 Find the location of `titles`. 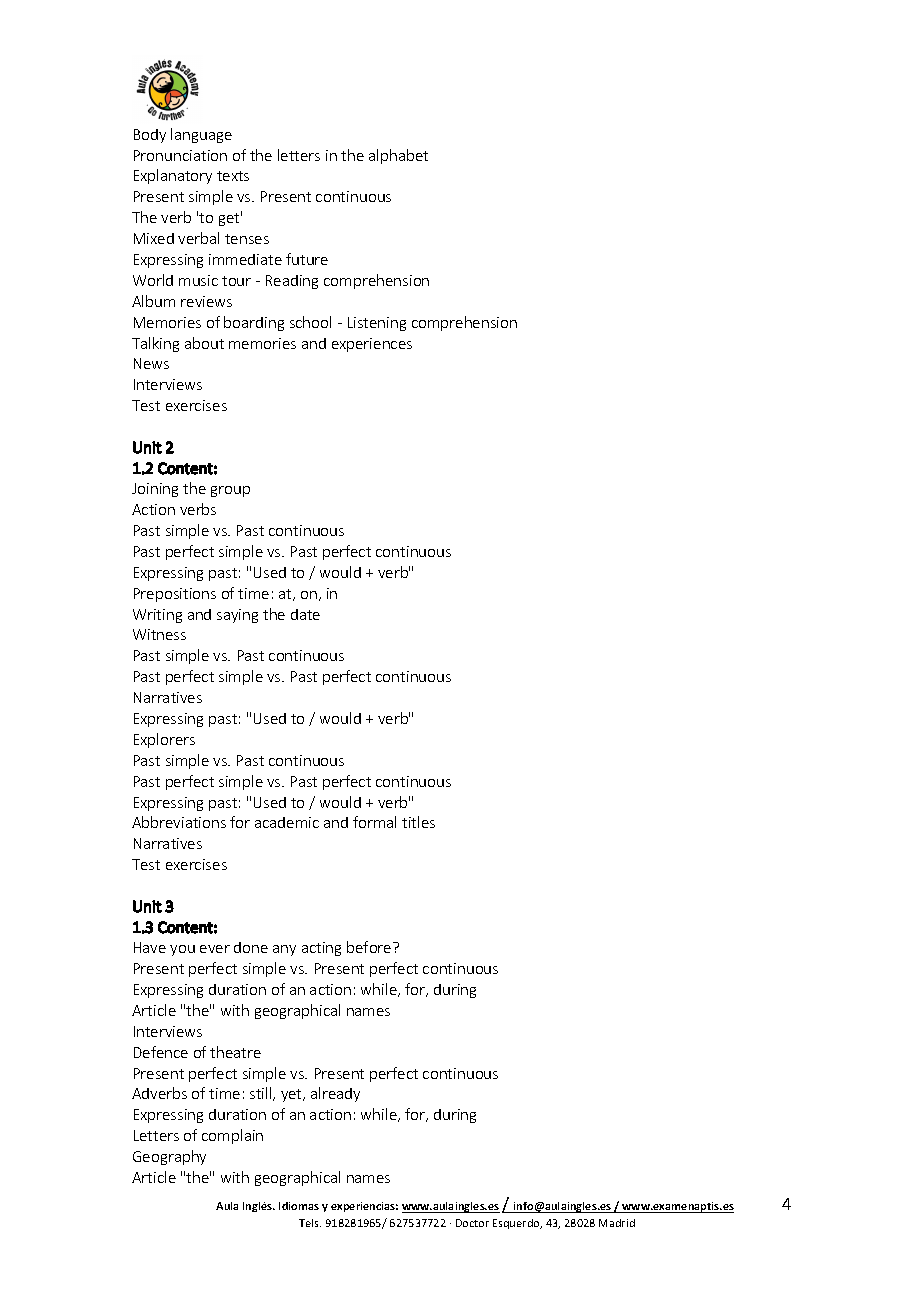

titles is located at coordinates (418, 822).
